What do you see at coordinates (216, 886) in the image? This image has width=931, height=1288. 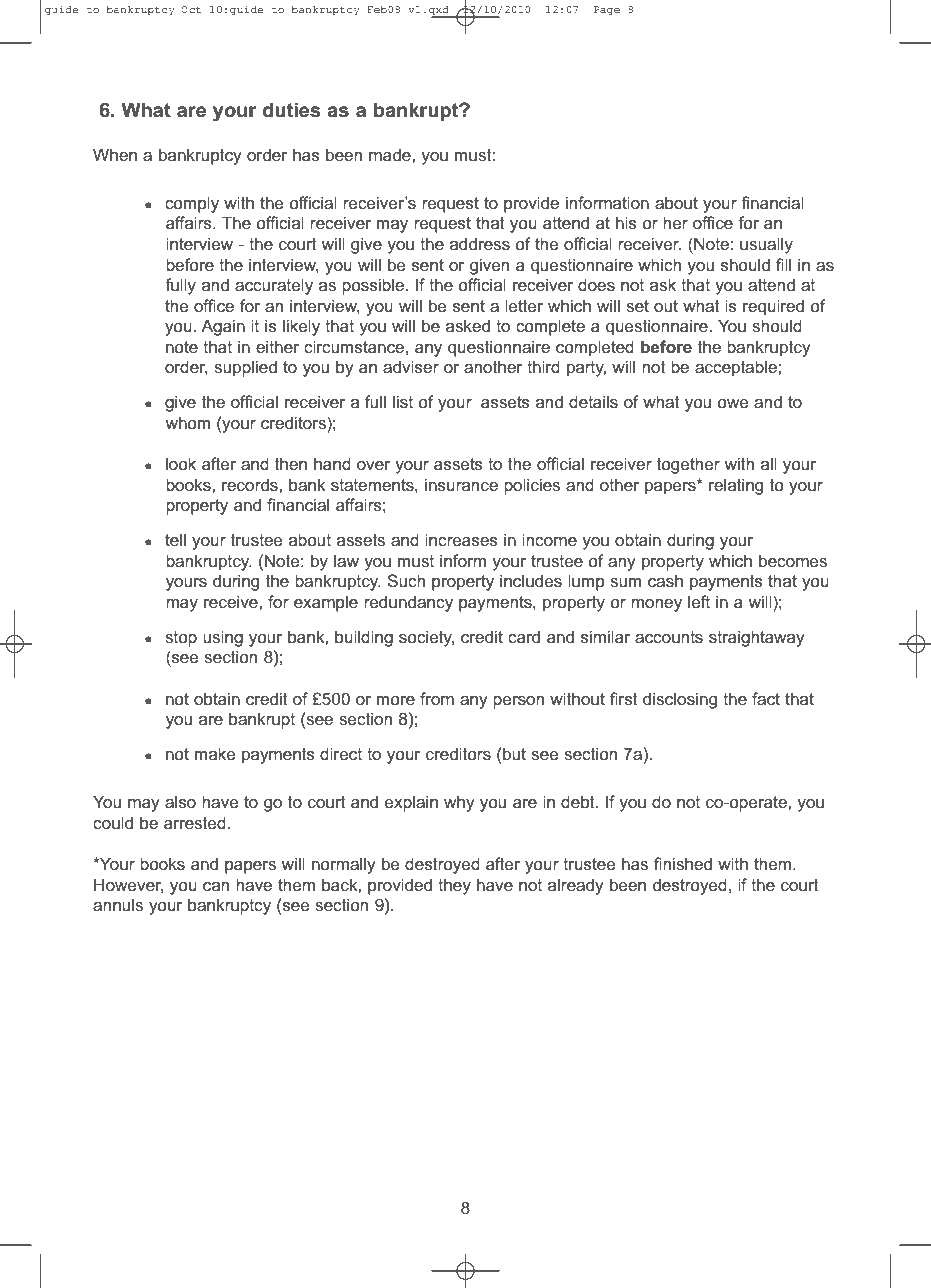 I see `can` at bounding box center [216, 886].
